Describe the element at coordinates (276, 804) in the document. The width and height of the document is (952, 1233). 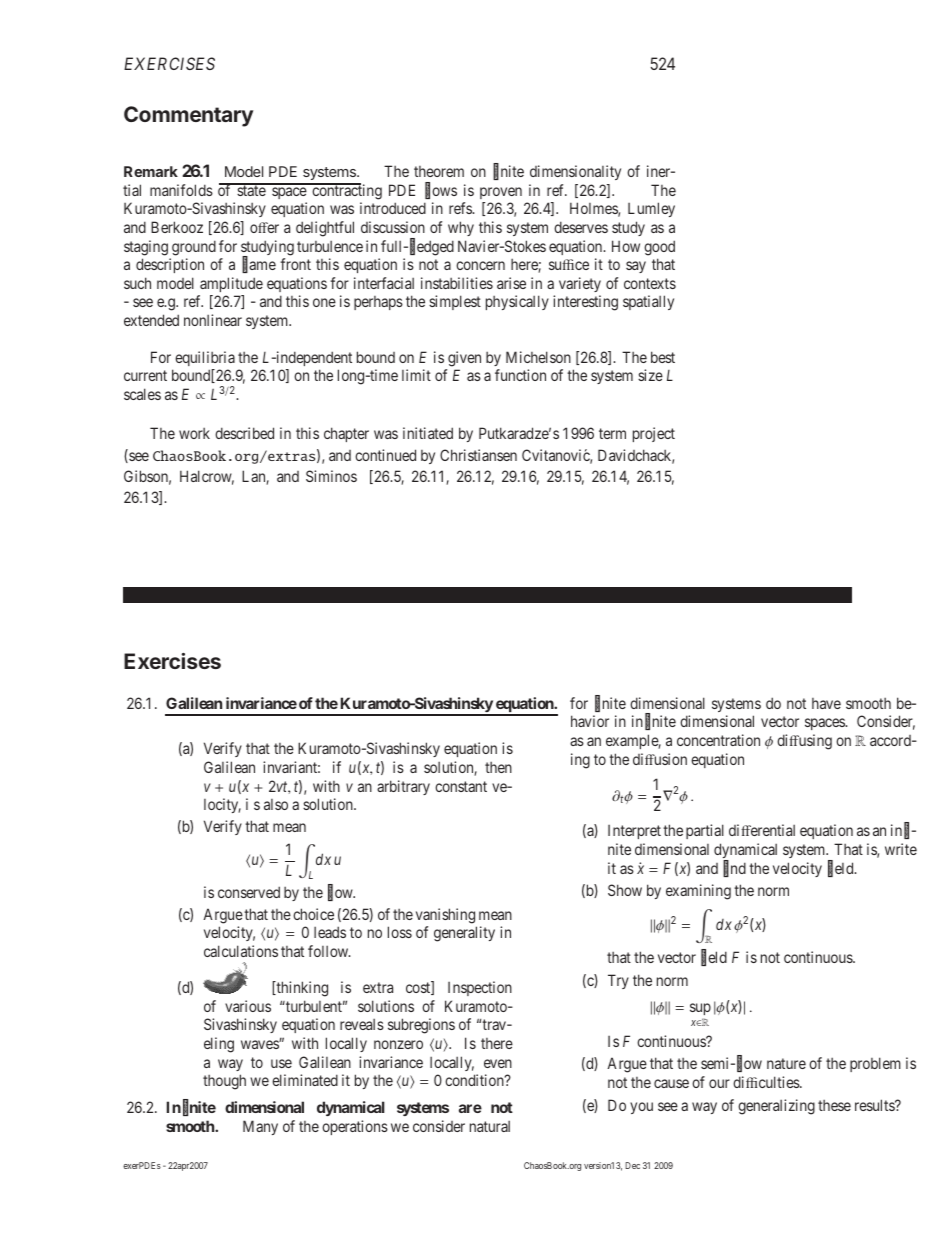
I see `also` at that location.
